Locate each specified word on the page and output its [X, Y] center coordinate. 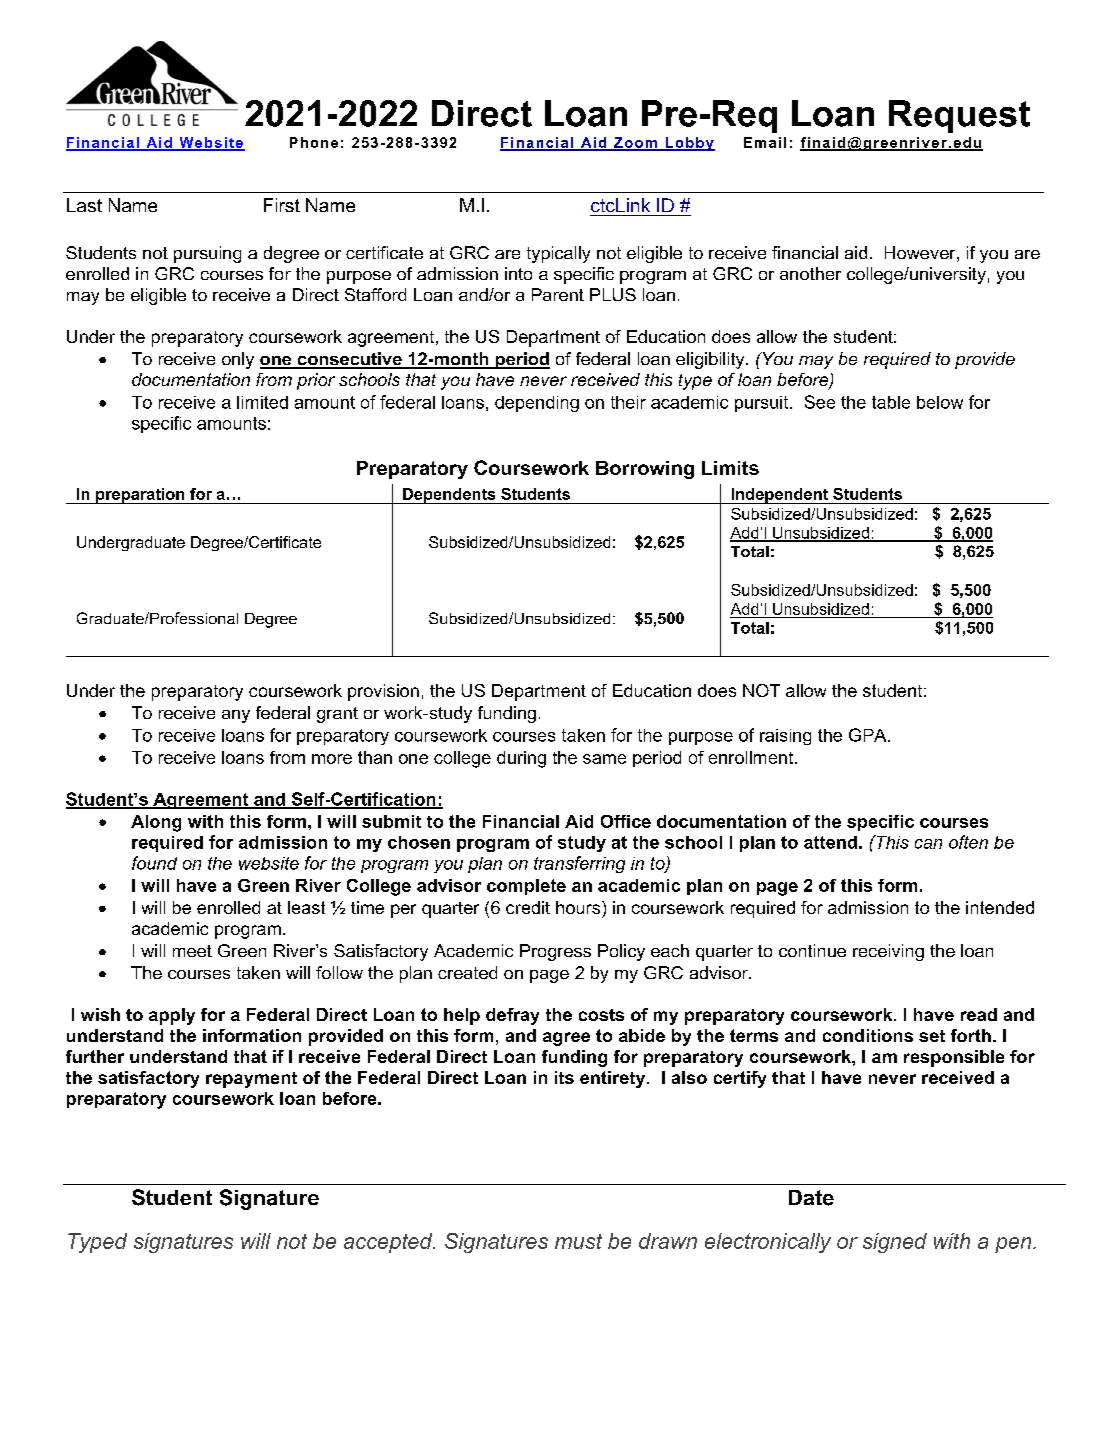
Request [959, 116]
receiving [888, 952]
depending [537, 404]
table [891, 402]
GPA [869, 735]
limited [262, 402]
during [521, 759]
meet [192, 951]
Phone [314, 142]
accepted [389, 1243]
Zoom [635, 143]
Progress [555, 952]
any [236, 716]
